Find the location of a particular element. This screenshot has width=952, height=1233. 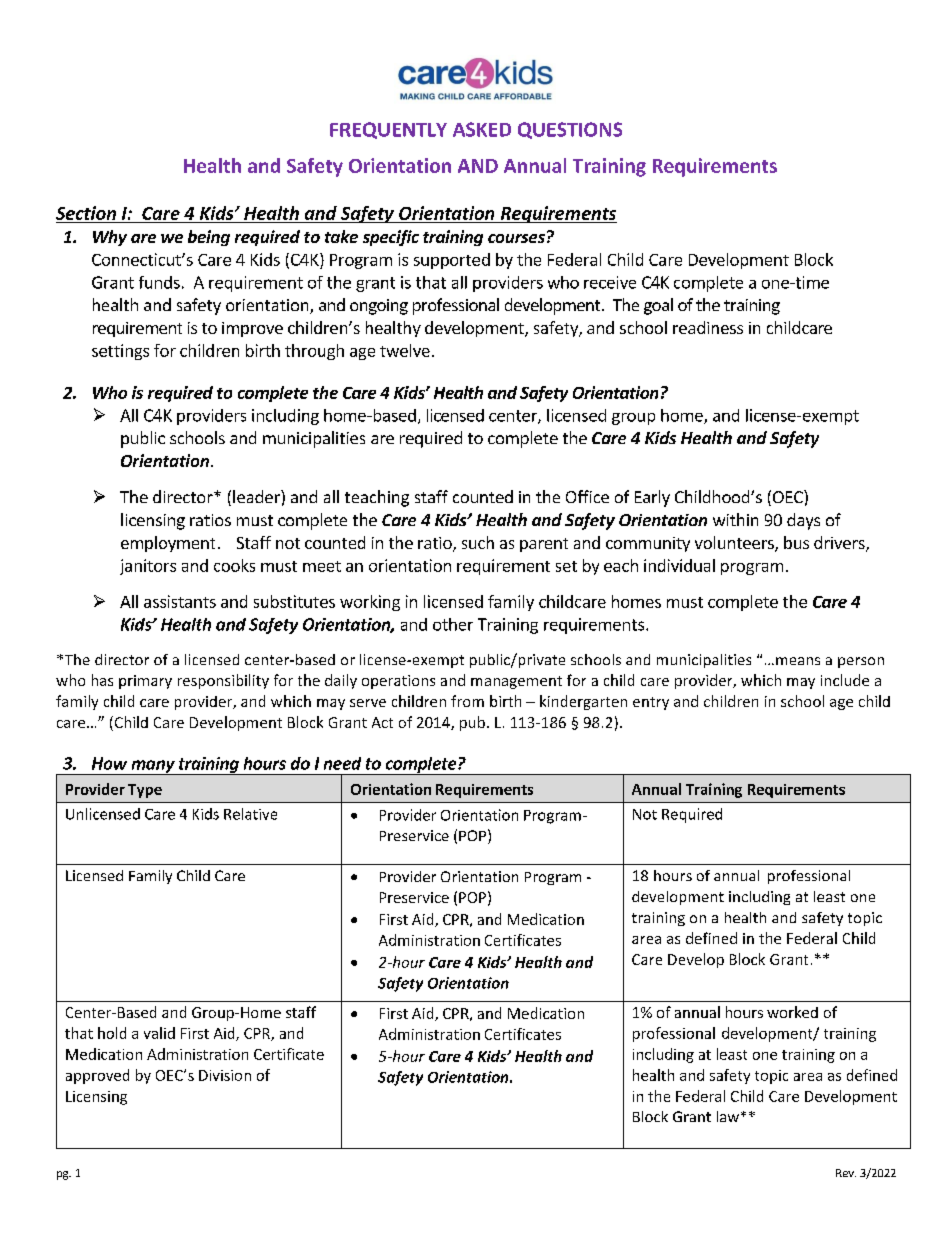

Division is located at coordinates (225, 1075).
